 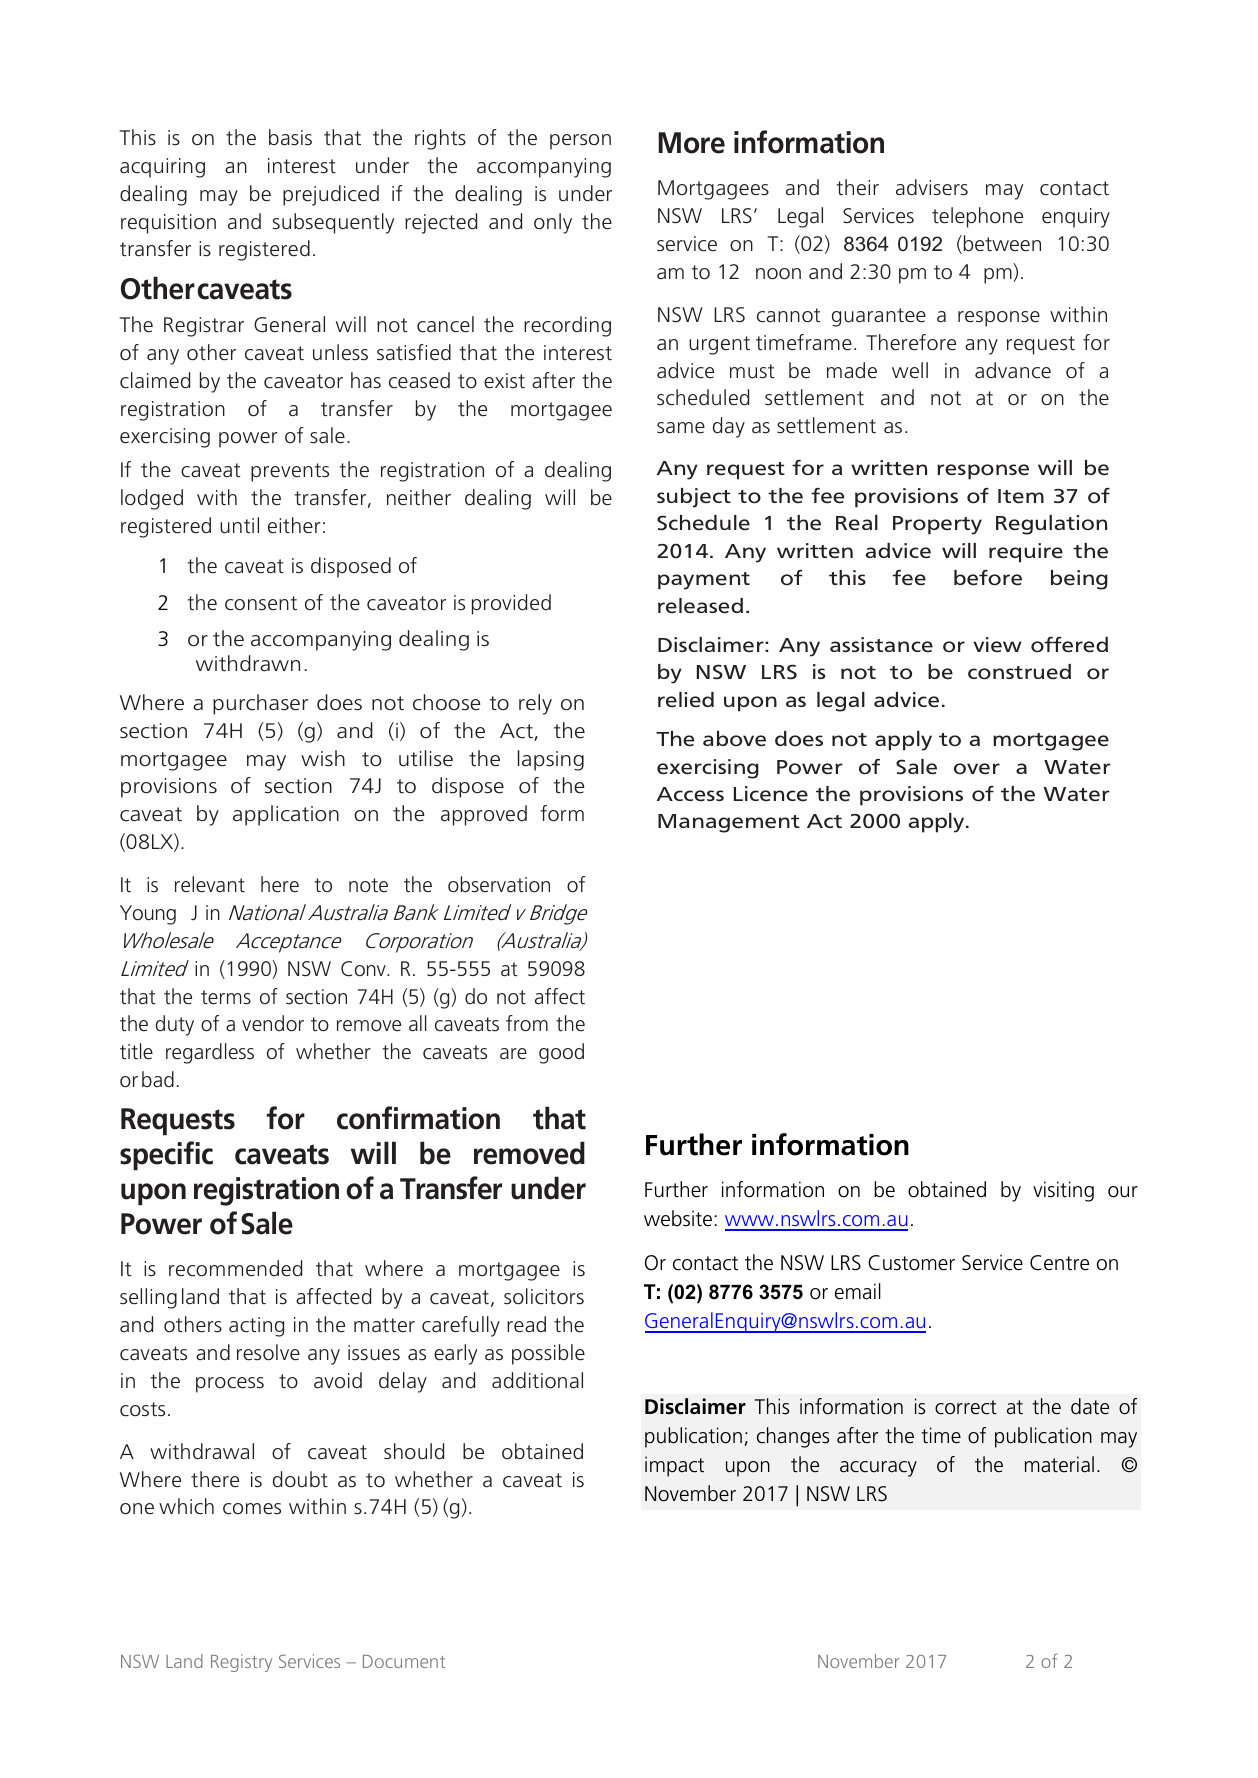 I want to click on person, so click(x=580, y=142).
